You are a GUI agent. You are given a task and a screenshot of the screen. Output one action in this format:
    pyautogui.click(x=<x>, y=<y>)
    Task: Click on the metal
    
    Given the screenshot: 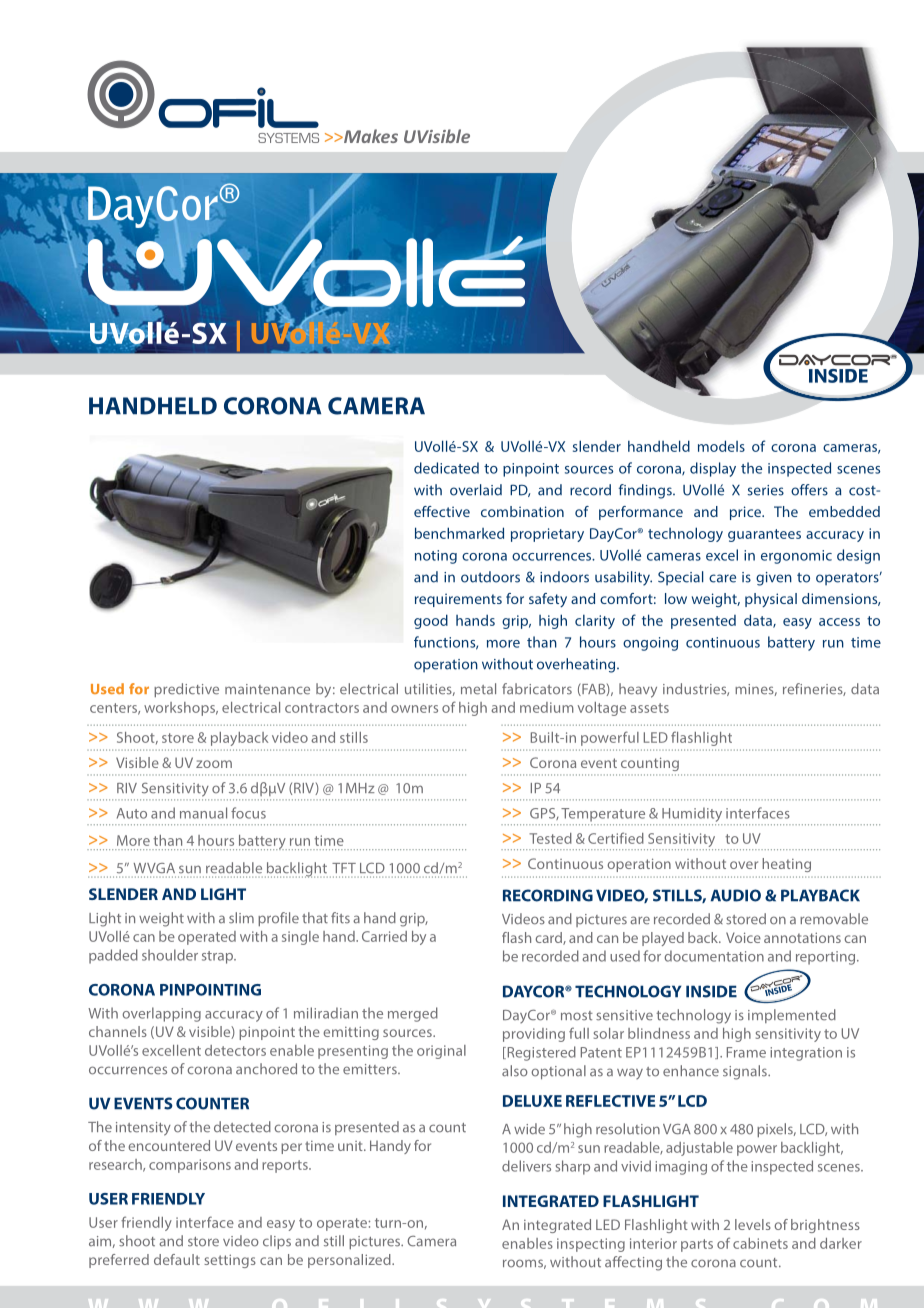 What is the action you would take?
    pyautogui.click(x=478, y=689)
